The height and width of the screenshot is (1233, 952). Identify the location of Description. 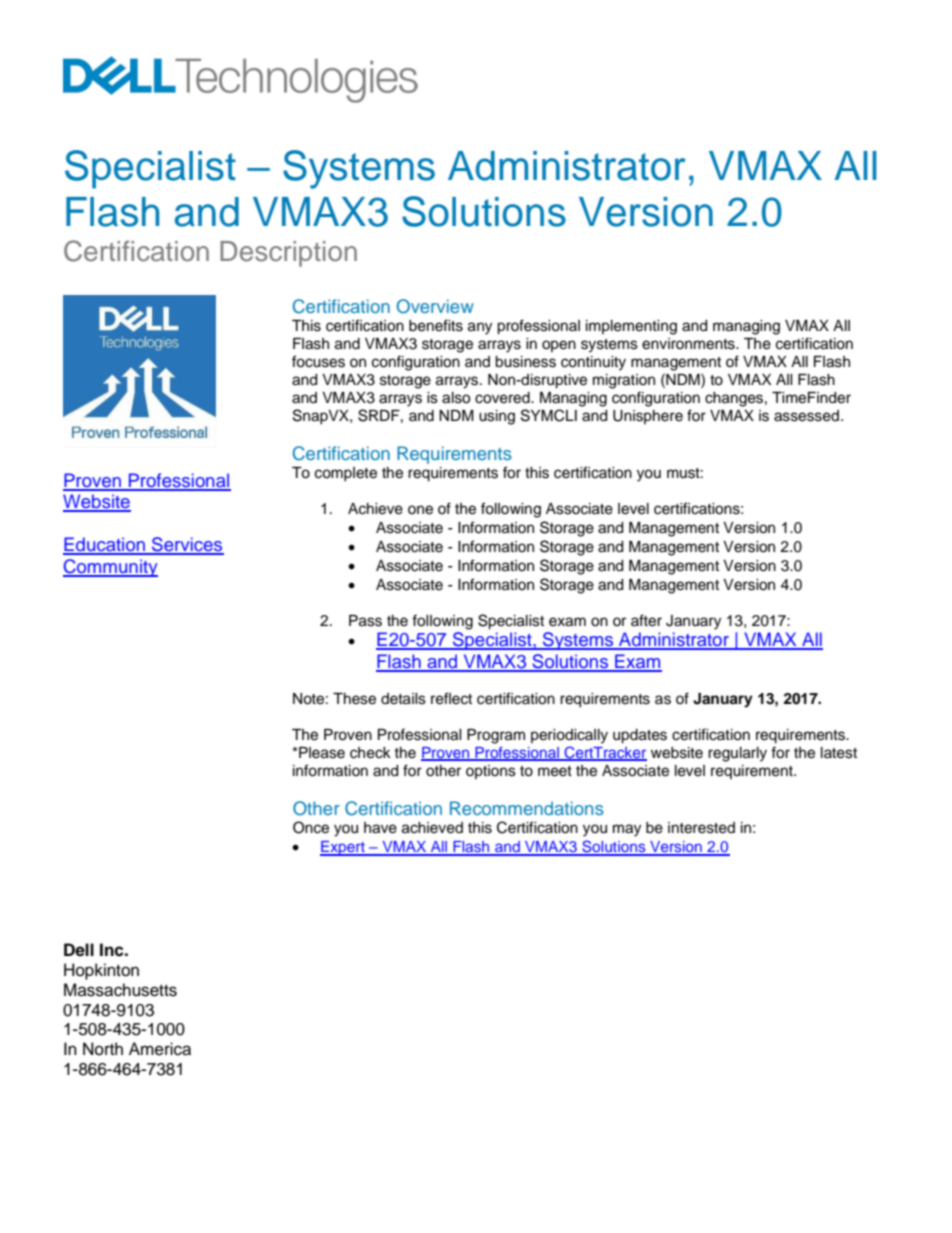
(288, 254).
